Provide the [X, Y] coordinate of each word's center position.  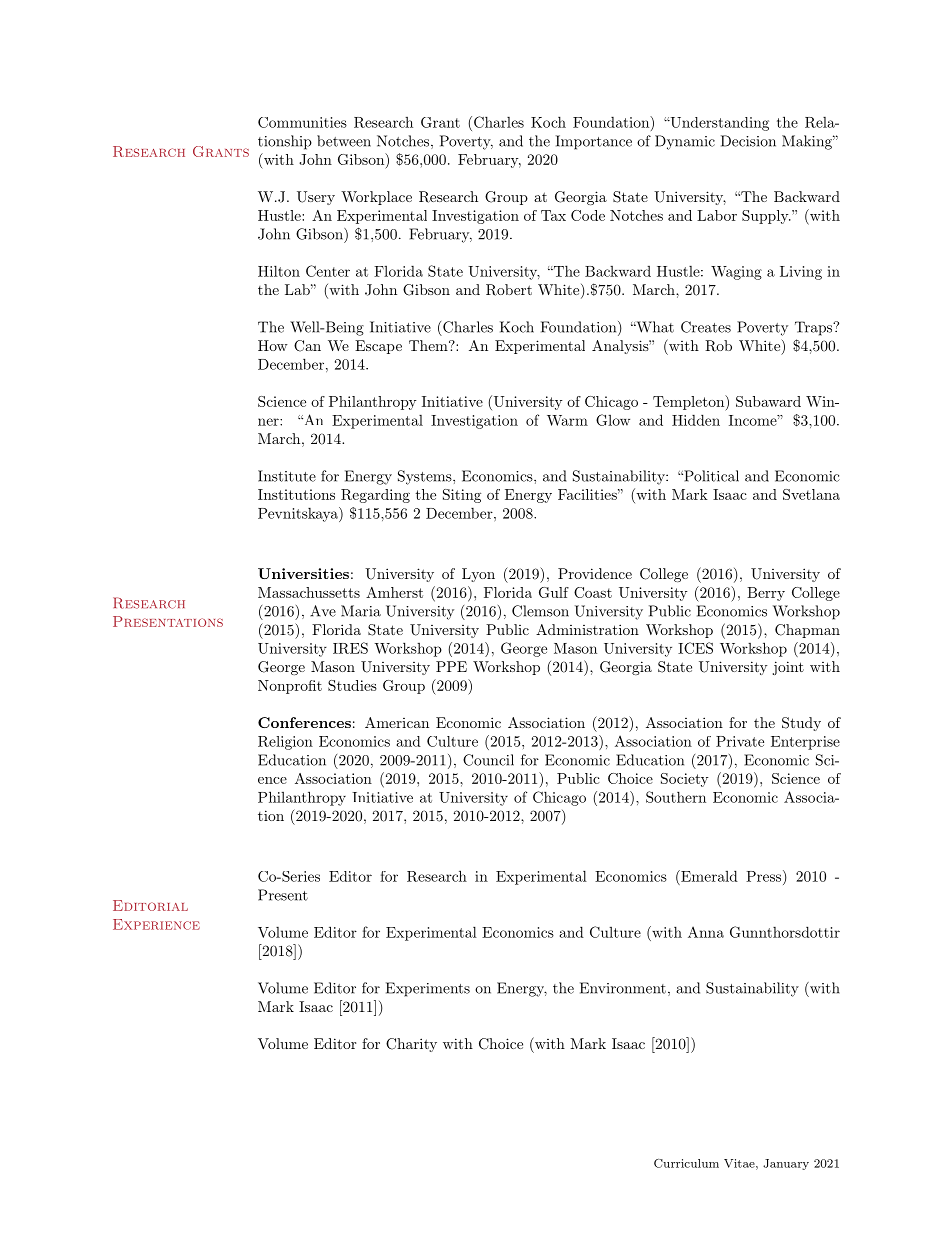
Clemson [540, 611]
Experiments [428, 989]
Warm [567, 420]
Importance [594, 142]
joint [788, 668]
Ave [323, 611]
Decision [748, 141]
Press [763, 876]
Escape [378, 347]
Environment [623, 988]
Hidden [696, 420]
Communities [302, 122]
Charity [411, 1045]
